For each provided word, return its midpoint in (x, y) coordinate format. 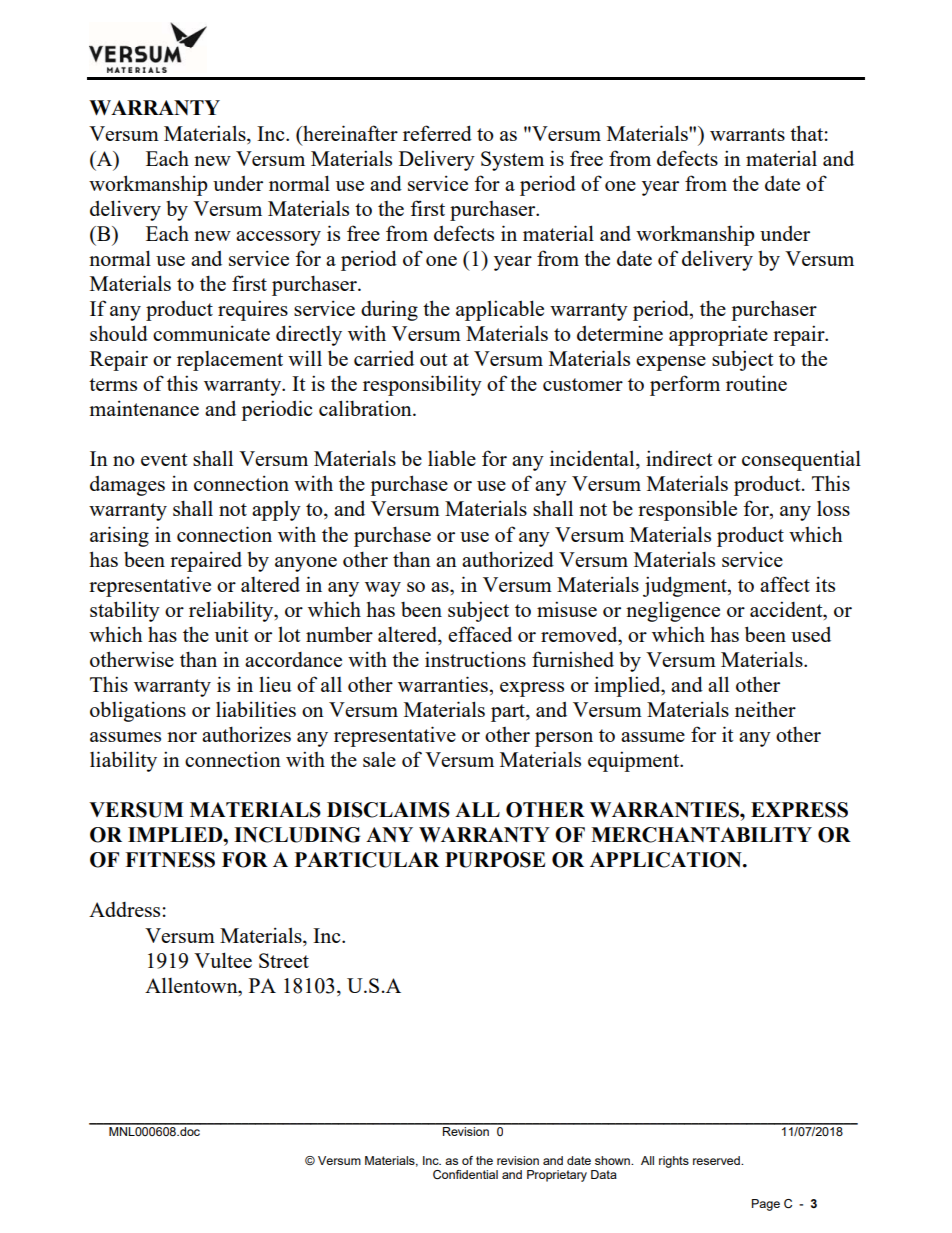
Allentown (192, 985)
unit (232, 634)
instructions (475, 659)
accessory (278, 238)
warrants (747, 134)
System (512, 161)
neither (765, 709)
